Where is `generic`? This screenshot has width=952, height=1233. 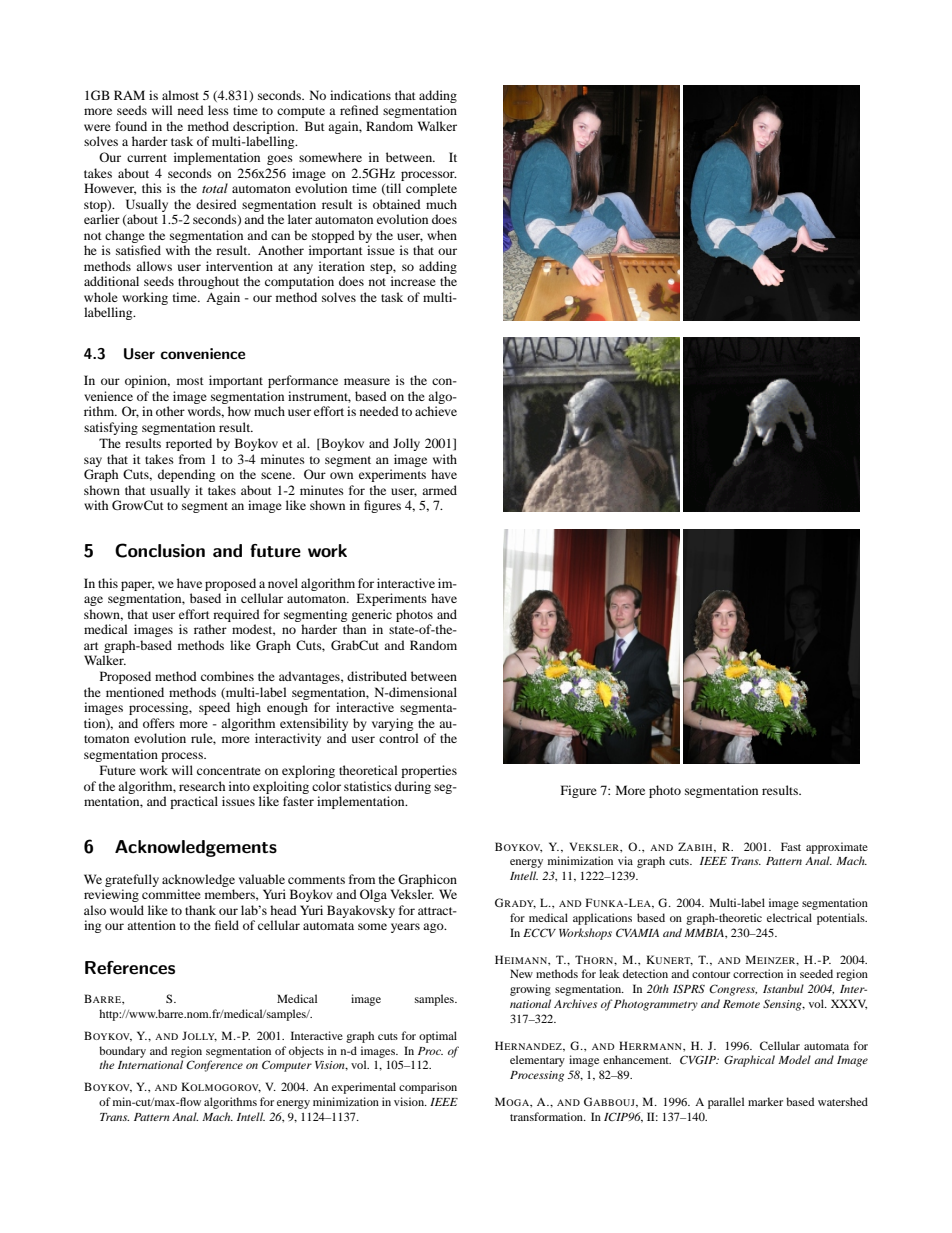 generic is located at coordinates (371, 615).
